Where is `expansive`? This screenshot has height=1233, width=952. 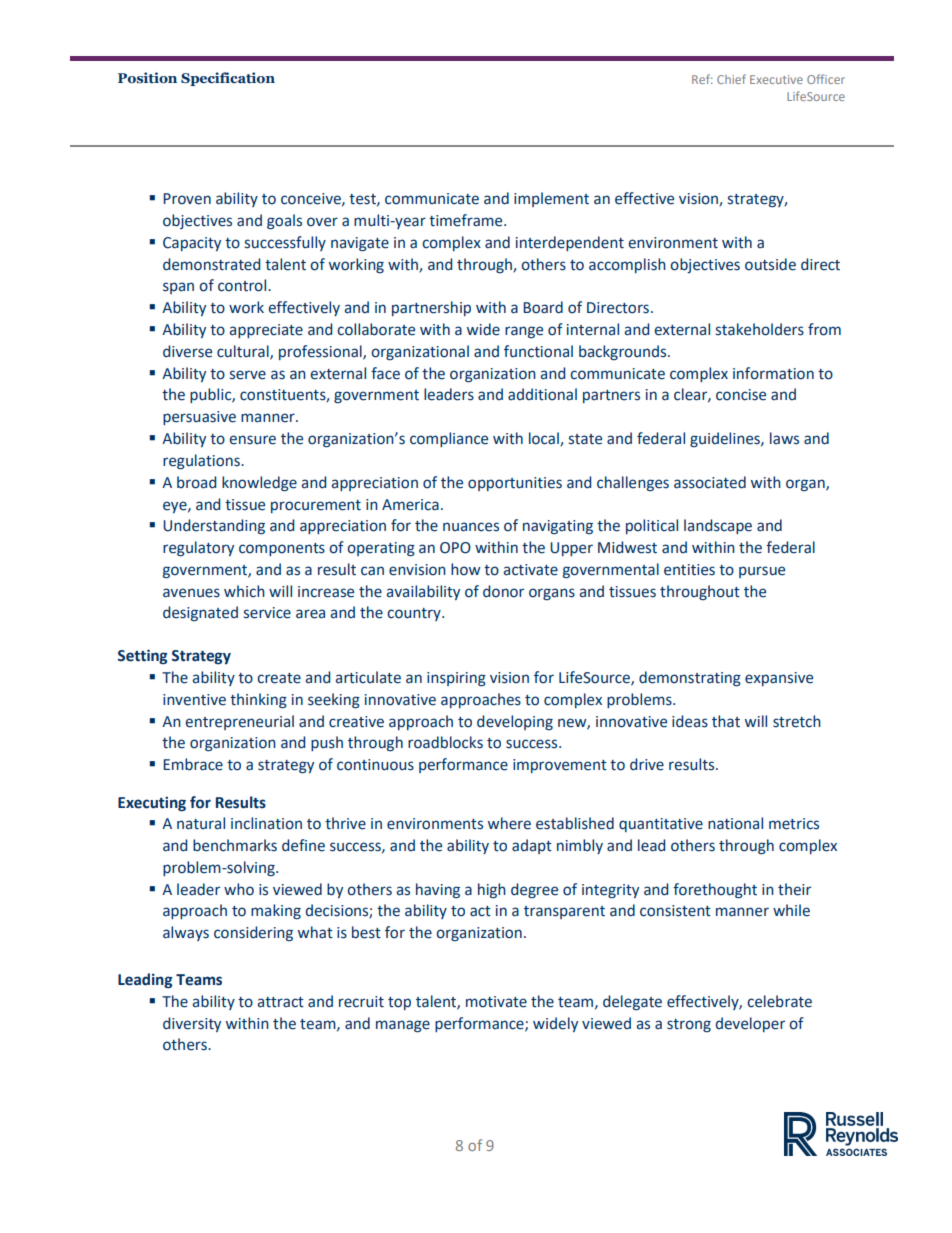 expansive is located at coordinates (779, 679).
